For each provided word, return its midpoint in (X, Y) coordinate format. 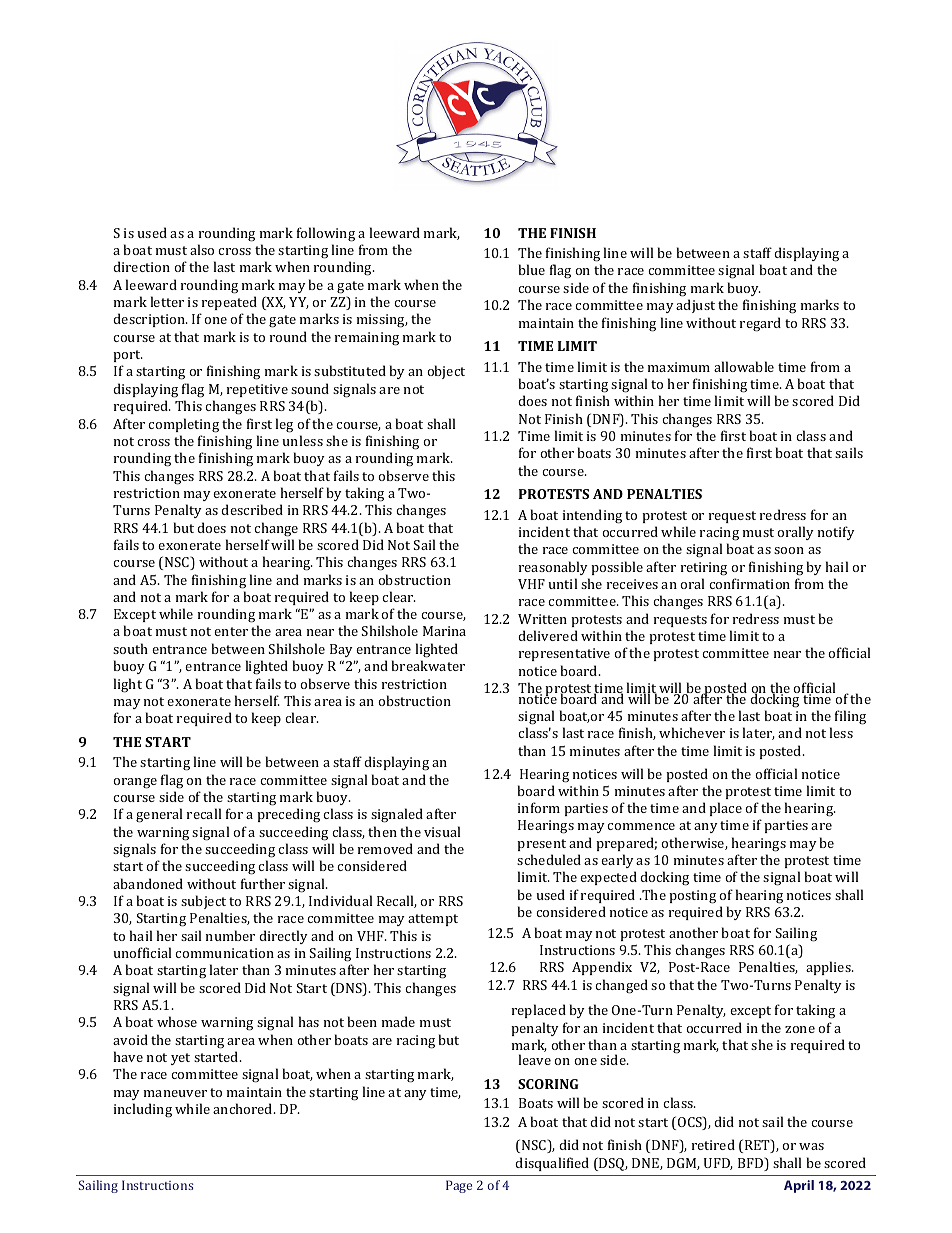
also (202, 249)
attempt (433, 920)
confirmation (749, 583)
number (230, 935)
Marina (444, 631)
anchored (244, 1108)
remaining (367, 339)
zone (800, 1029)
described (252, 509)
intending (592, 516)
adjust (695, 306)
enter (231, 631)
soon (789, 550)
